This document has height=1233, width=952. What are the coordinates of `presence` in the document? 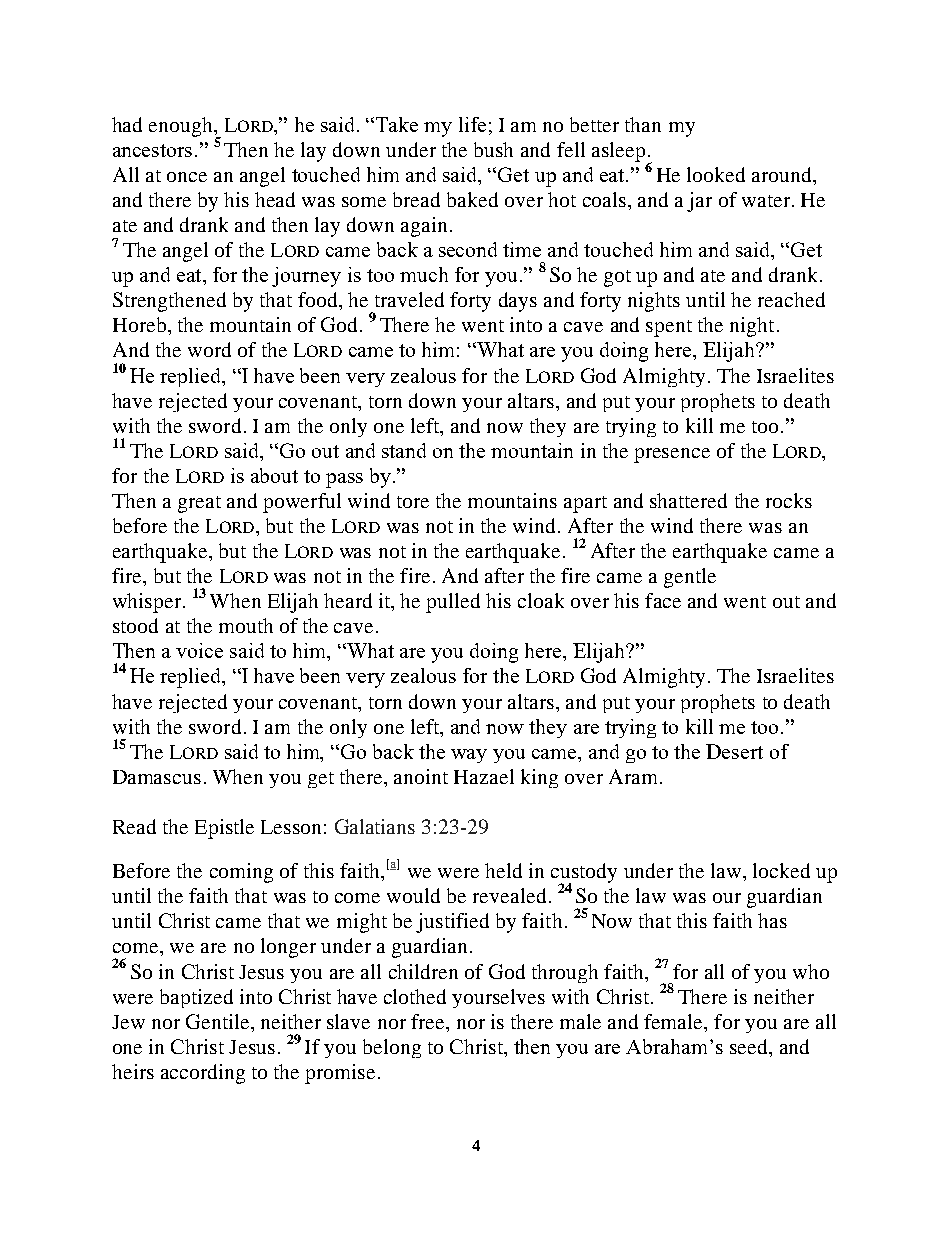 It's located at (672, 455).
